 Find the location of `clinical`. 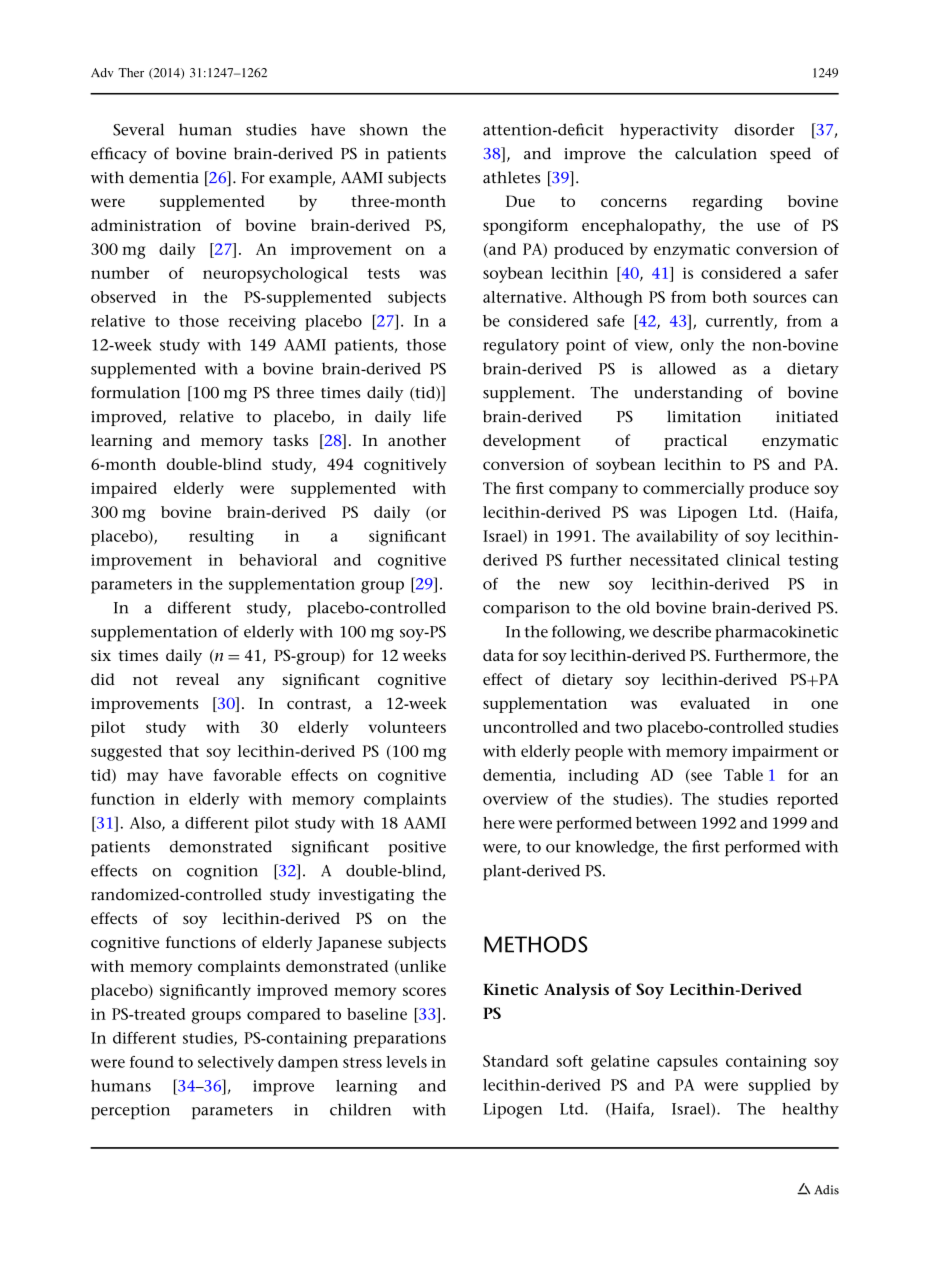

clinical is located at coordinates (753, 560).
